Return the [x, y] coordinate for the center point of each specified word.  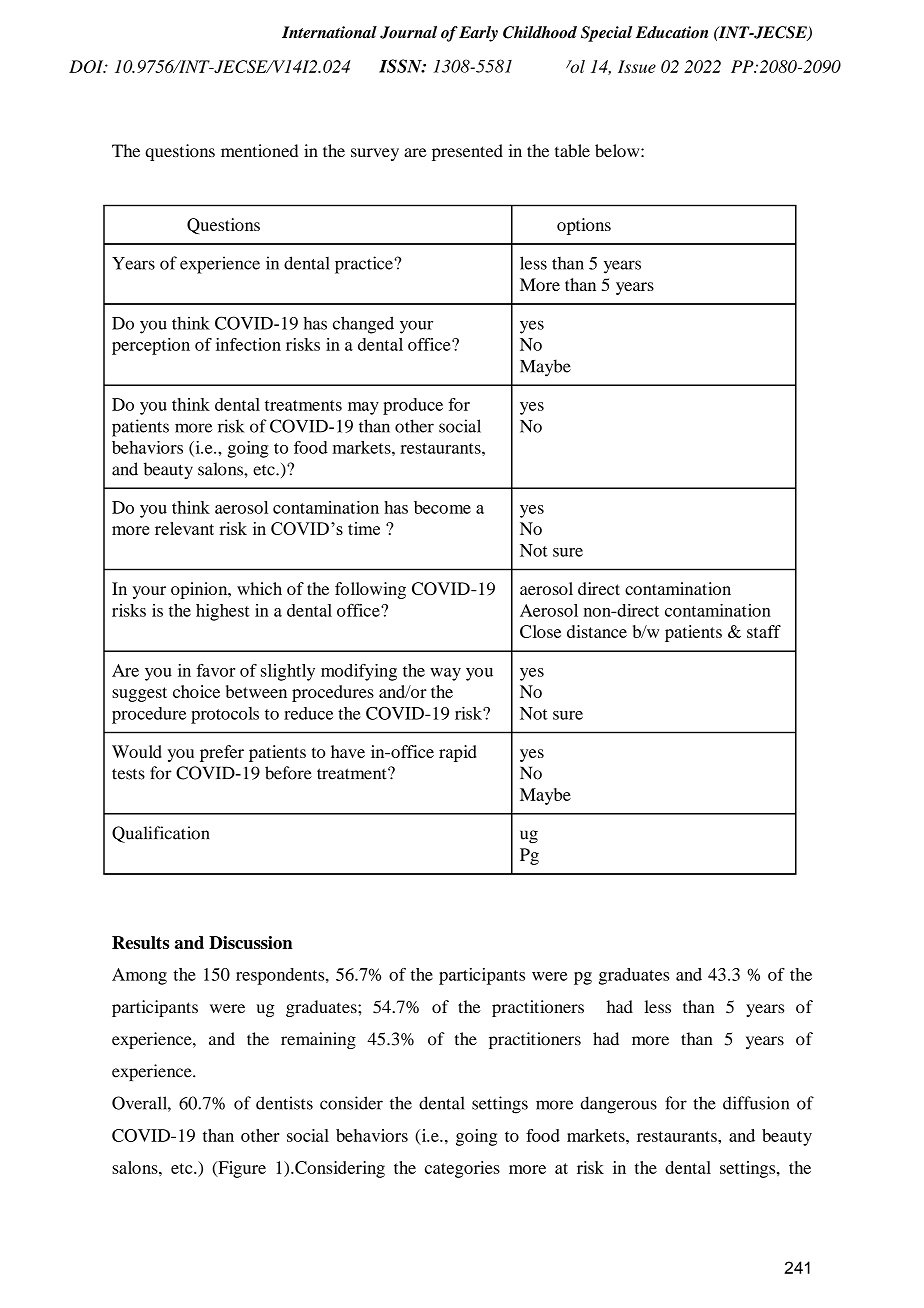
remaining [318, 1040]
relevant [184, 528]
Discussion [251, 942]
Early [478, 34]
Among [139, 976]
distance [597, 631]
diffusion [756, 1103]
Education [672, 32]
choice [196, 691]
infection [248, 344]
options [584, 226]
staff [764, 631]
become [442, 507]
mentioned [259, 150]
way [445, 674]
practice [365, 265]
